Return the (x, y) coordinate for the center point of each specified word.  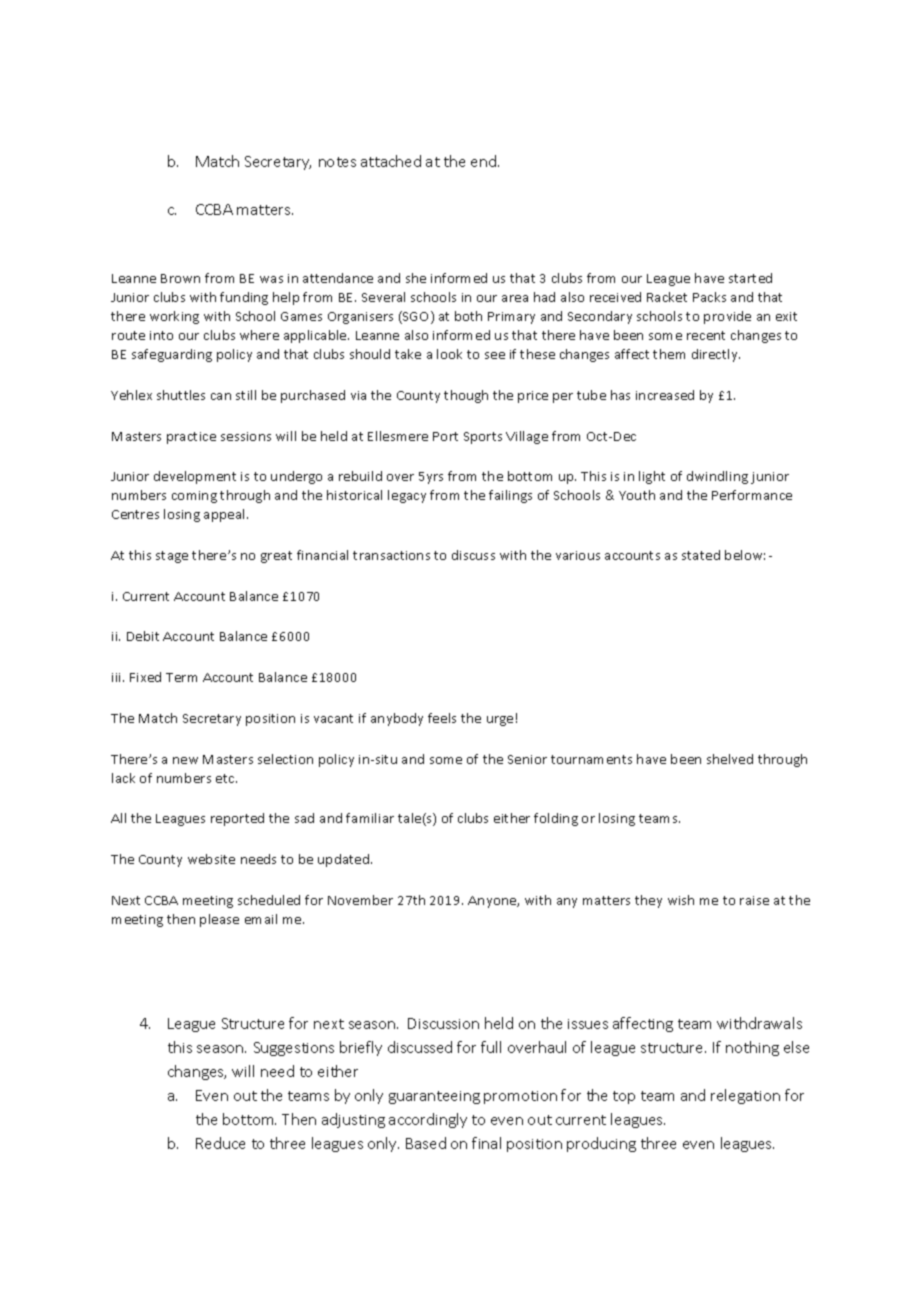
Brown (180, 278)
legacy (407, 496)
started (750, 278)
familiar (370, 818)
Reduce (220, 1143)
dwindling (717, 477)
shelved (730, 759)
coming (194, 497)
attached (391, 161)
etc (226, 778)
